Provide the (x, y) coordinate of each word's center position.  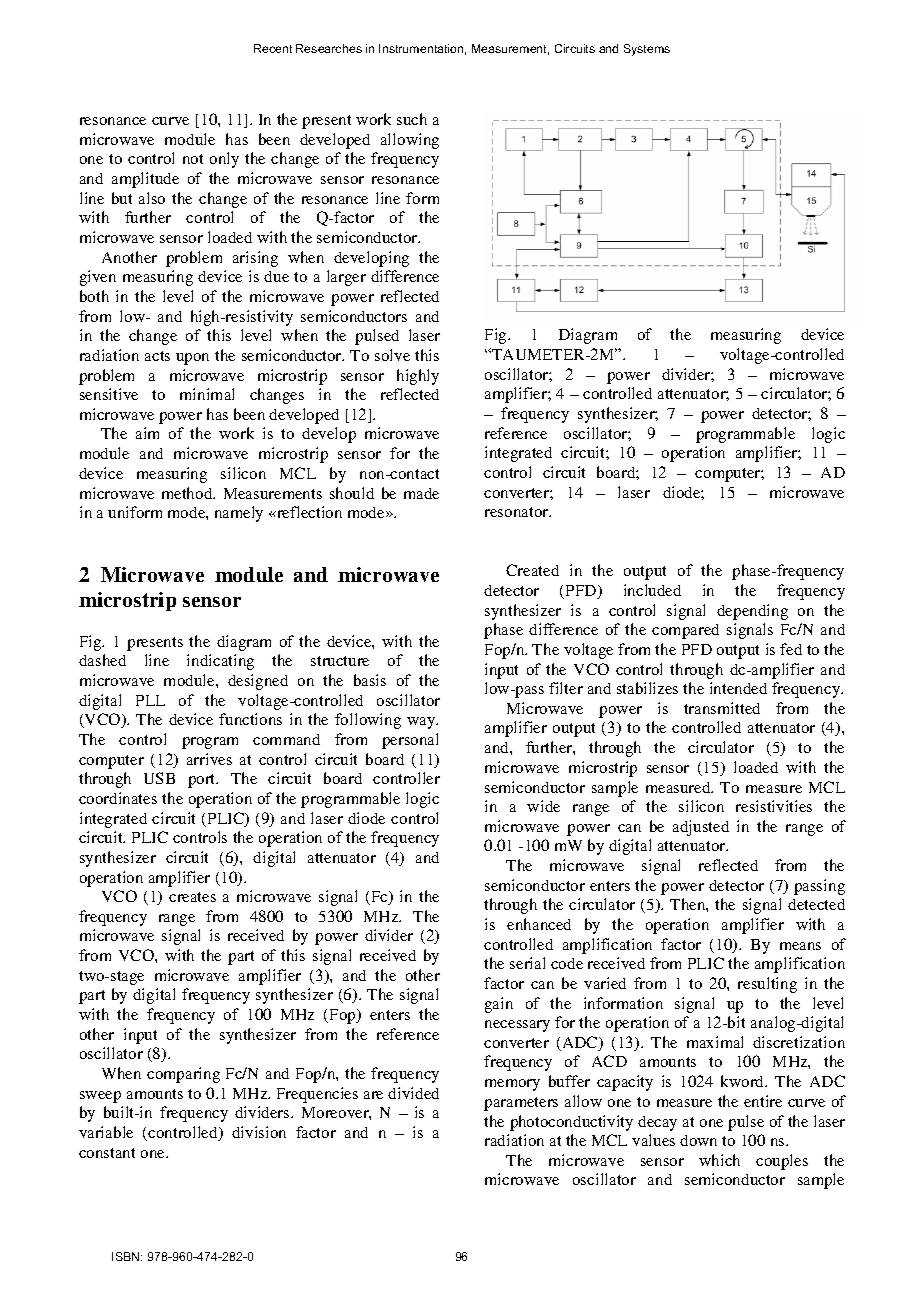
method (188, 493)
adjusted (701, 828)
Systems (647, 50)
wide (543, 806)
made (421, 493)
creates (192, 897)
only (224, 160)
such (412, 119)
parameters (521, 1104)
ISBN (127, 1256)
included (652, 590)
